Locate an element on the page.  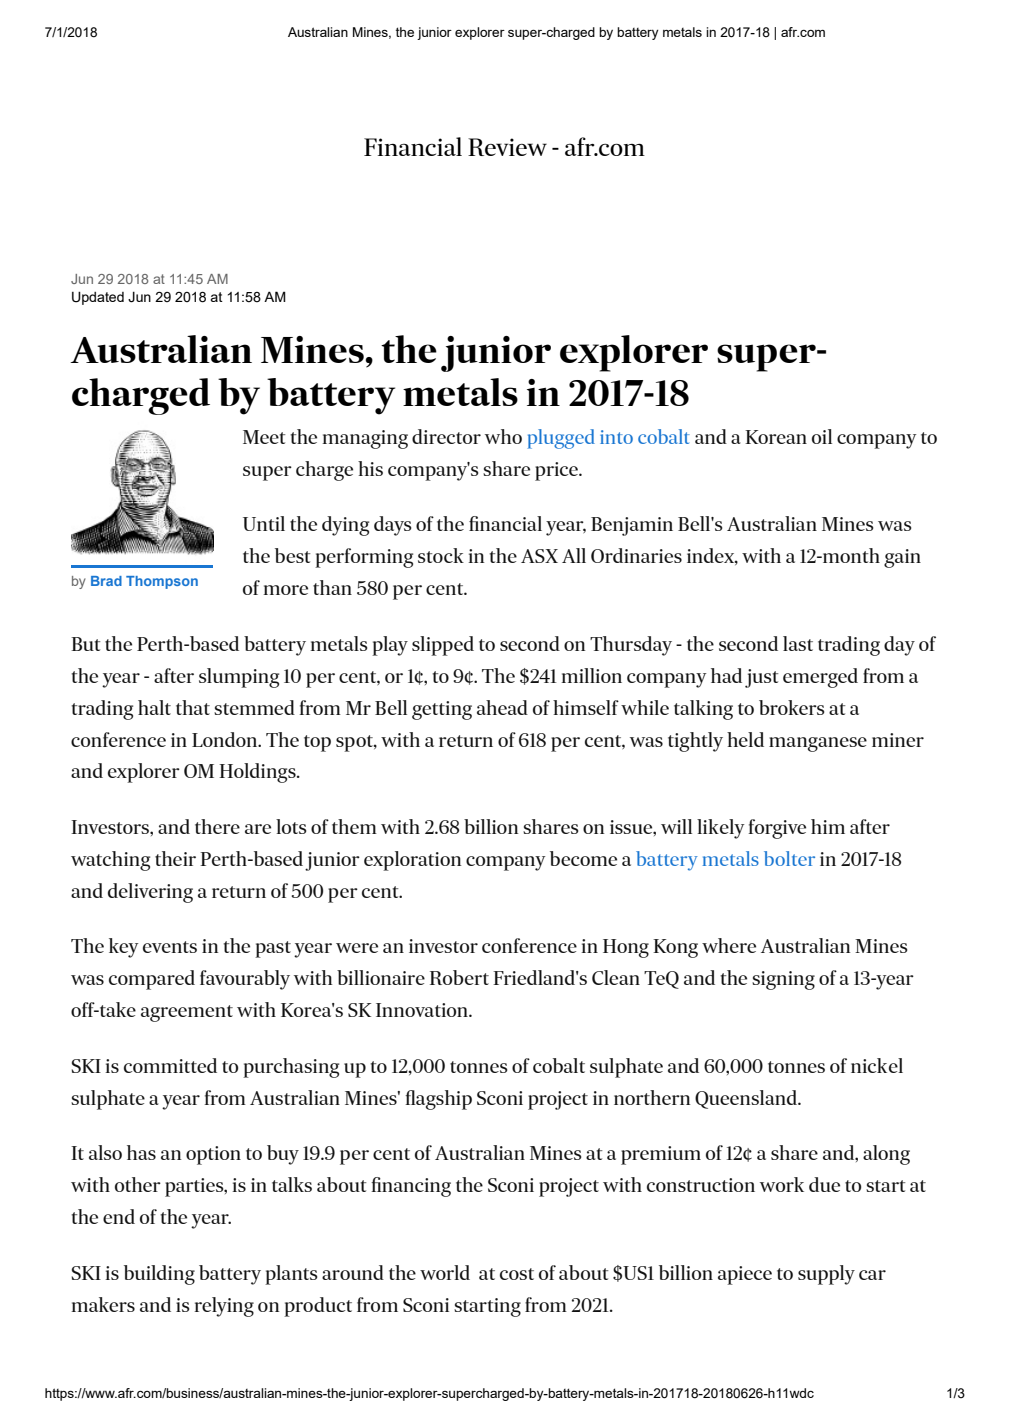
Updated is located at coordinates (98, 298).
